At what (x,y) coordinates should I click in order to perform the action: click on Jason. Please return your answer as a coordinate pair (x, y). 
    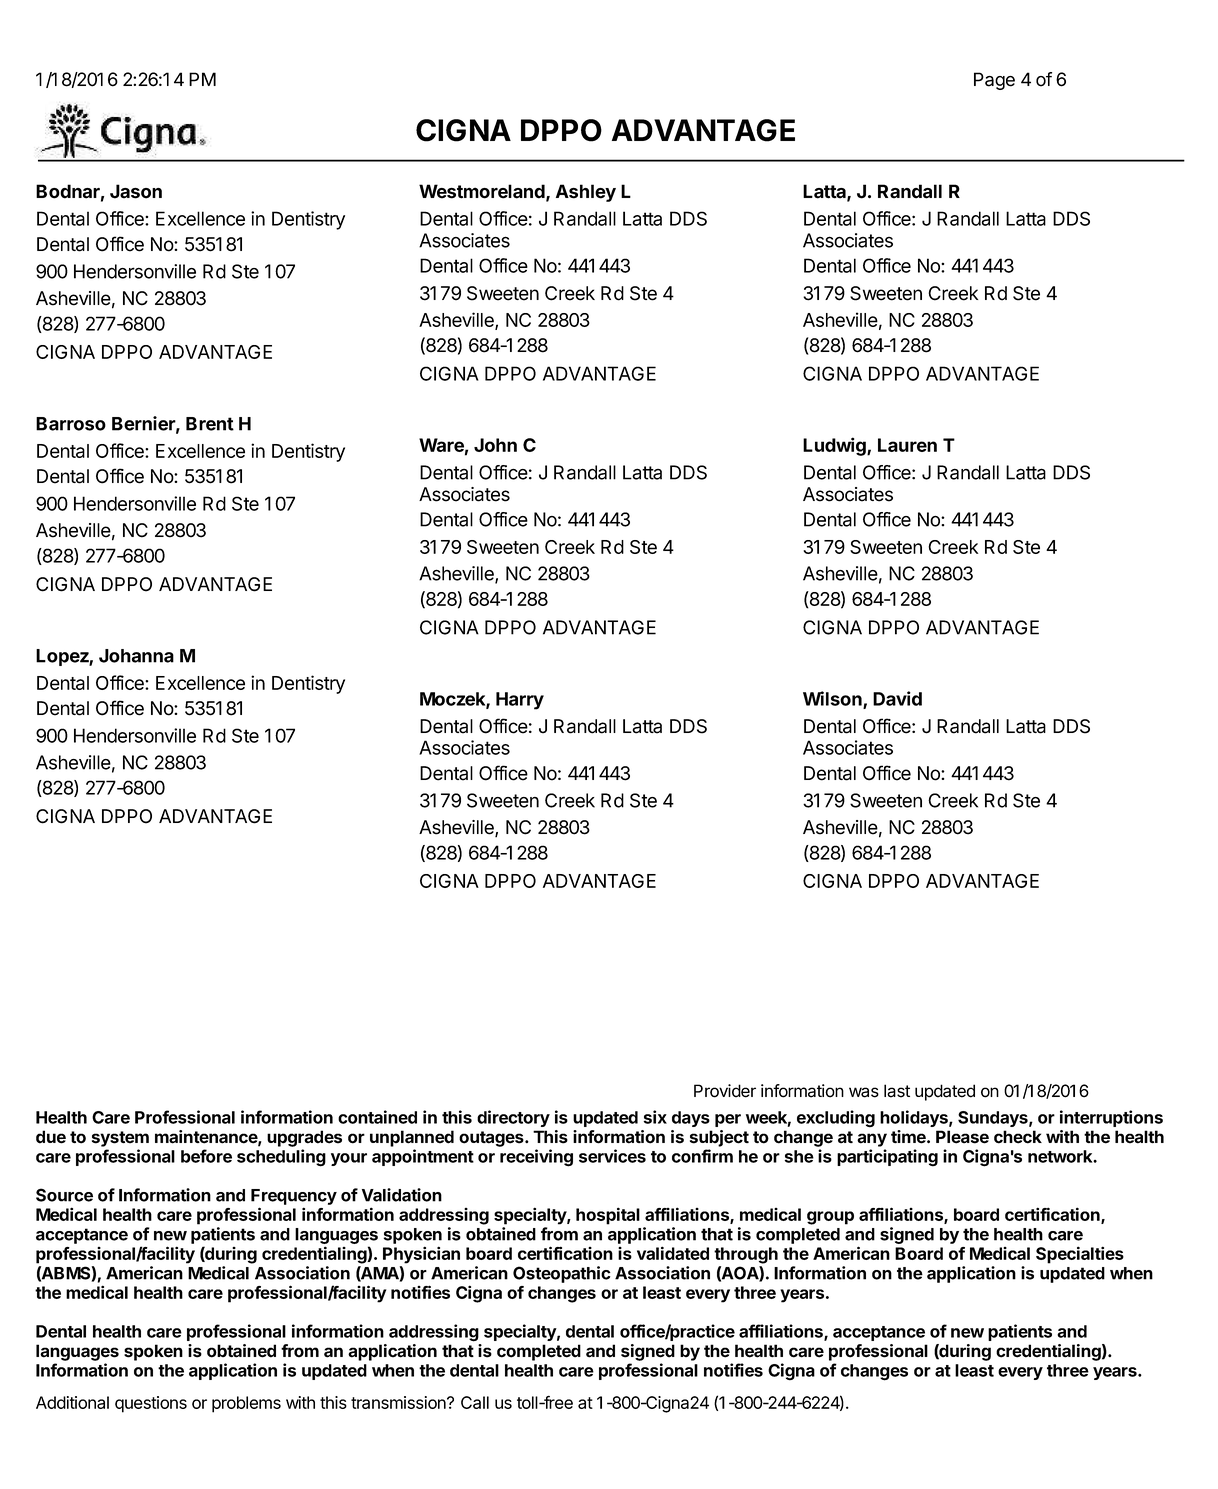
    Looking at the image, I should click on (136, 191).
